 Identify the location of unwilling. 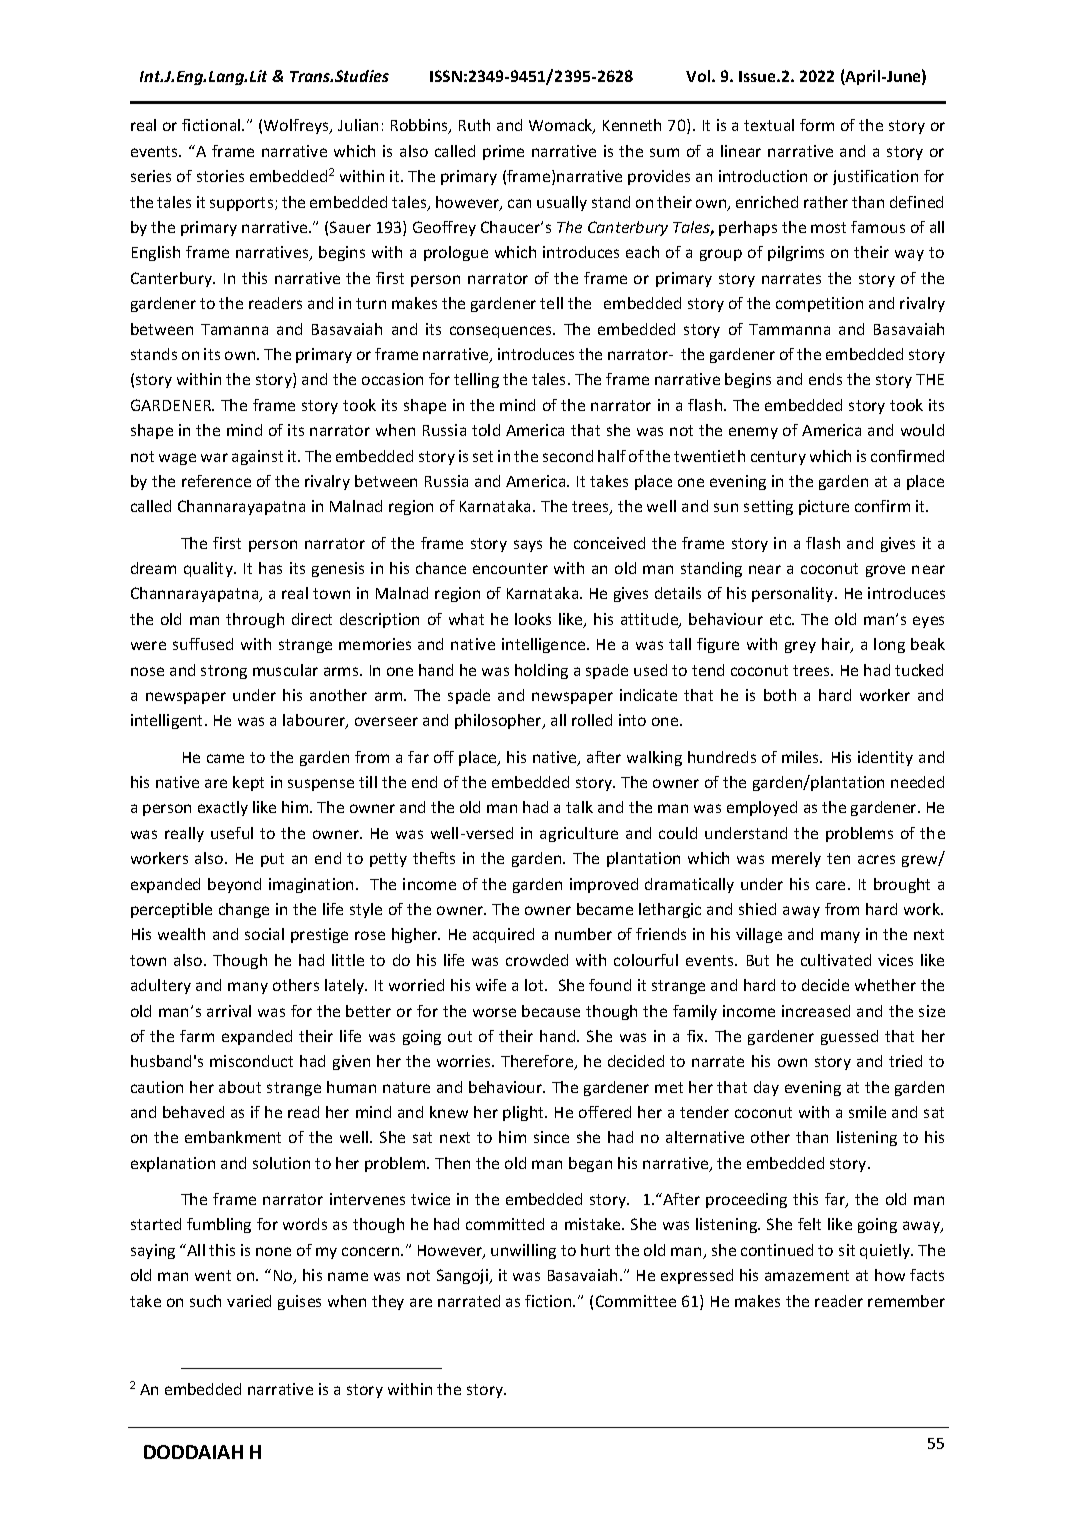
(523, 1251).
